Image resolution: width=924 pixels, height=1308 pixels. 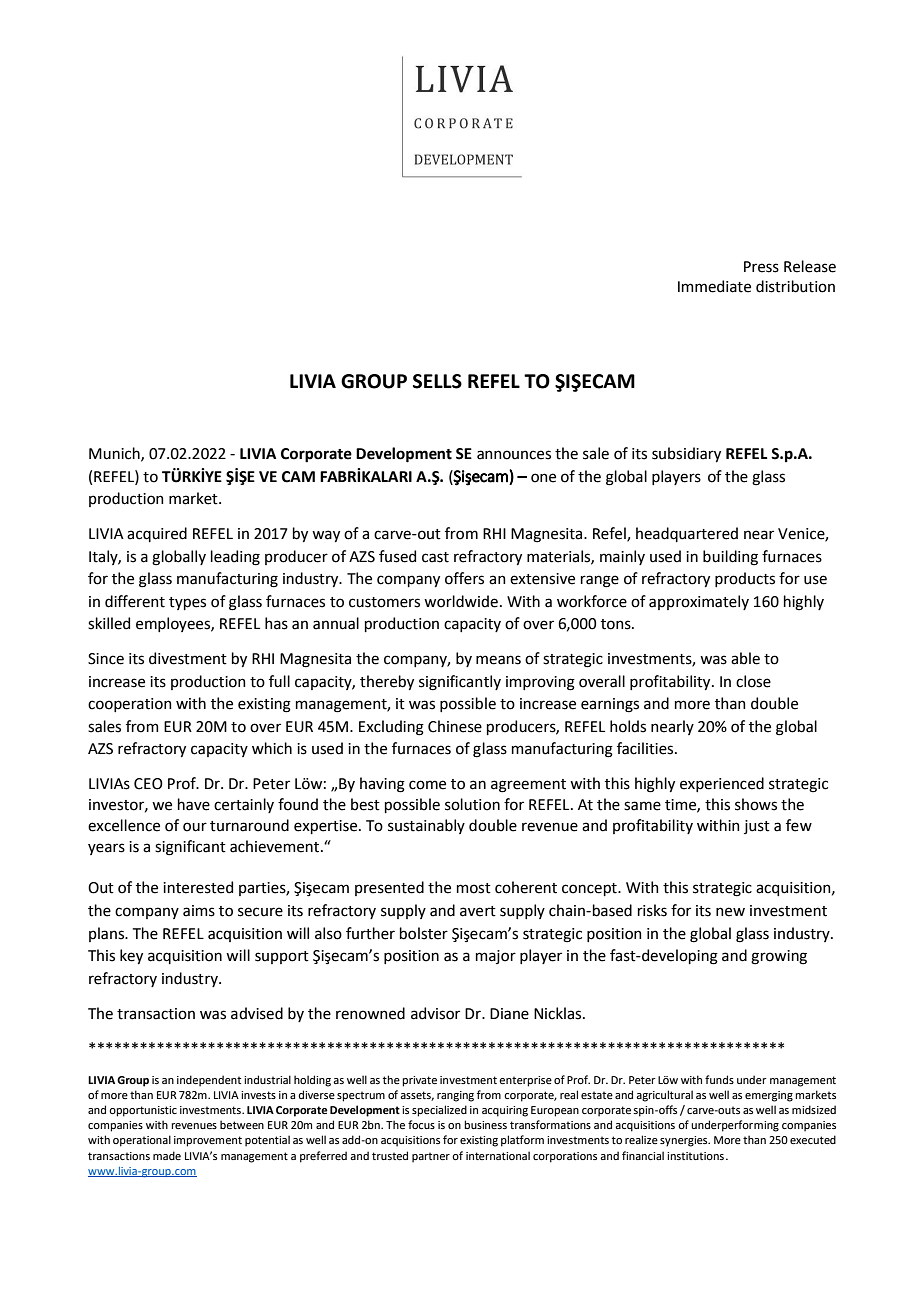 What do you see at coordinates (714, 286) in the screenshot?
I see `Immediate` at bounding box center [714, 286].
